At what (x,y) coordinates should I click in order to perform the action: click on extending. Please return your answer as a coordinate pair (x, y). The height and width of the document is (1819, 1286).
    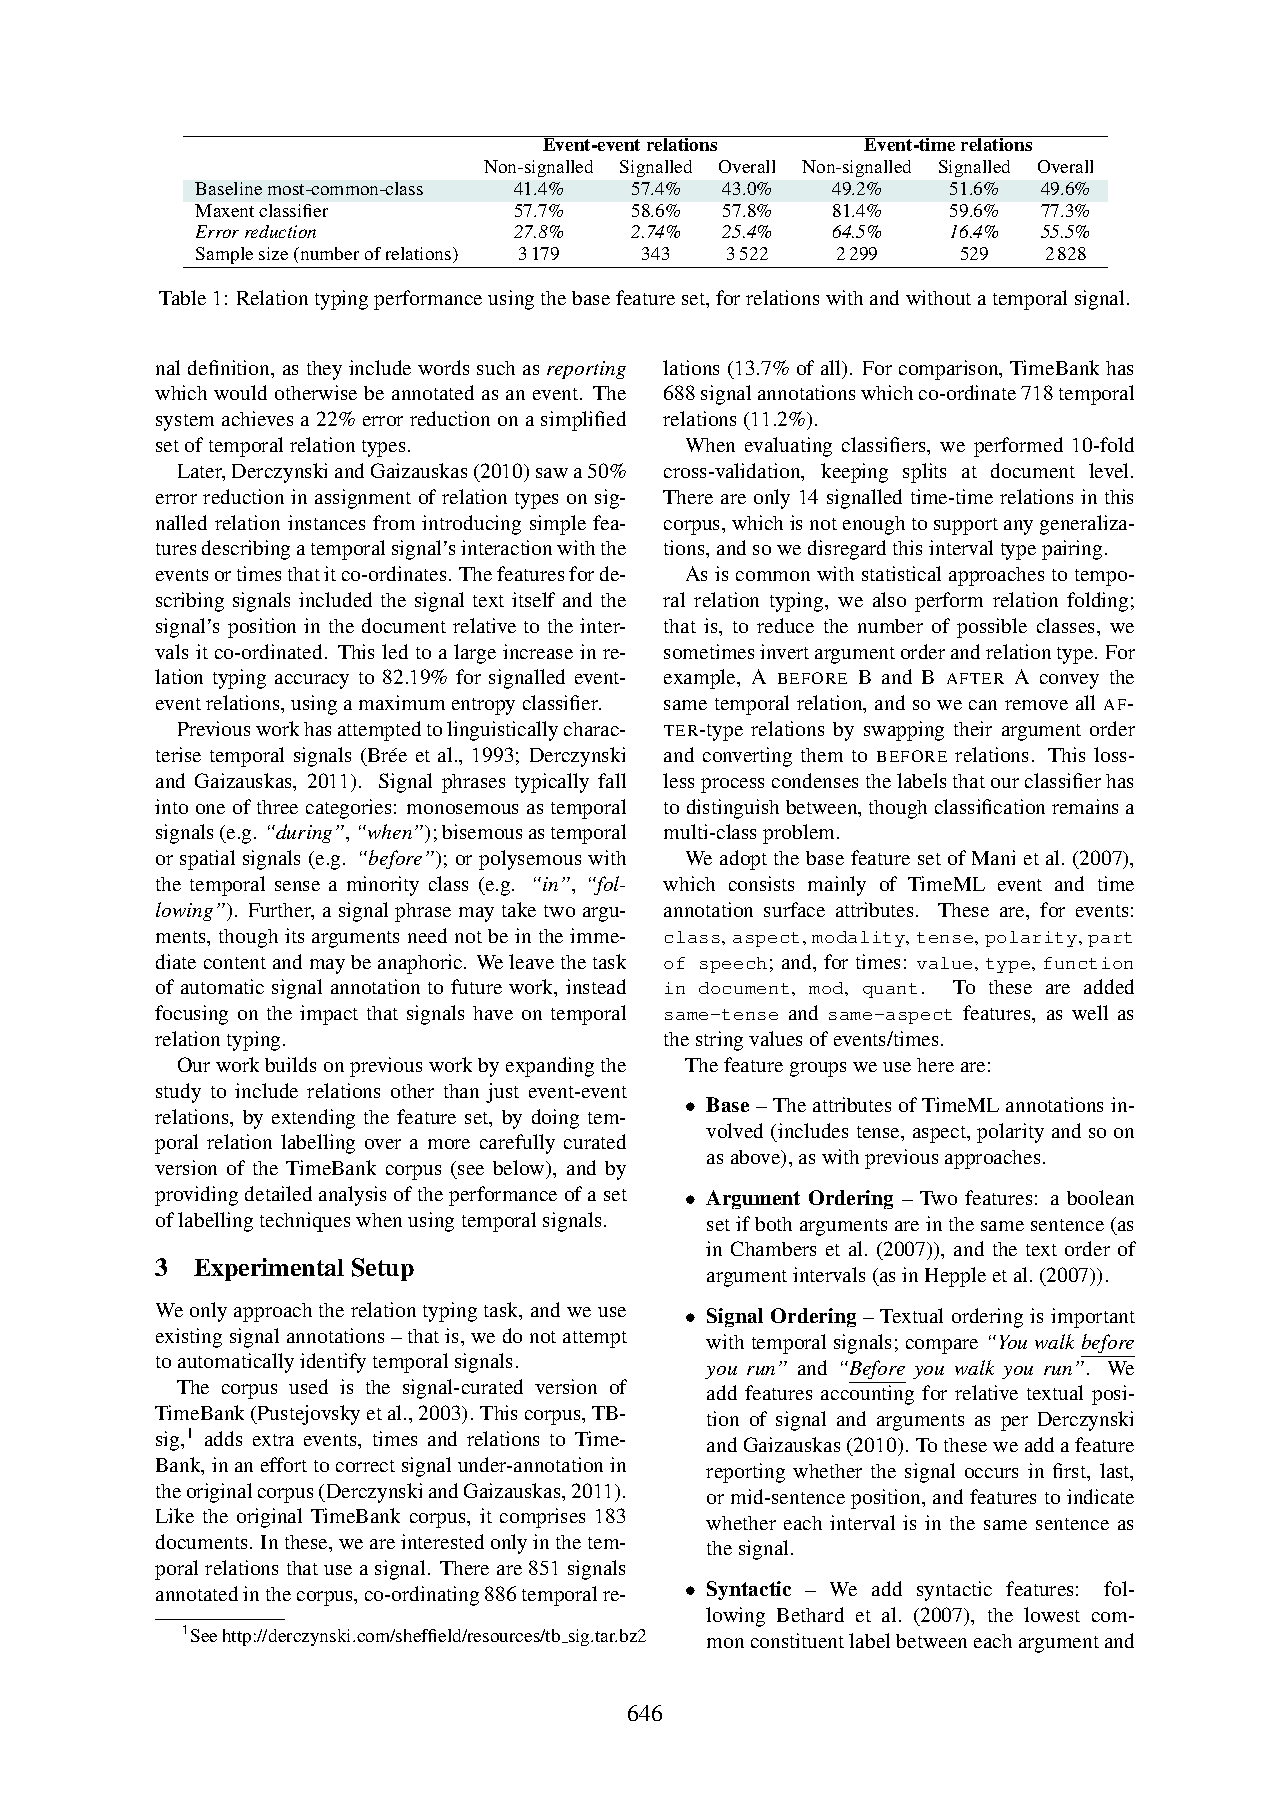
    Looking at the image, I should click on (313, 1119).
